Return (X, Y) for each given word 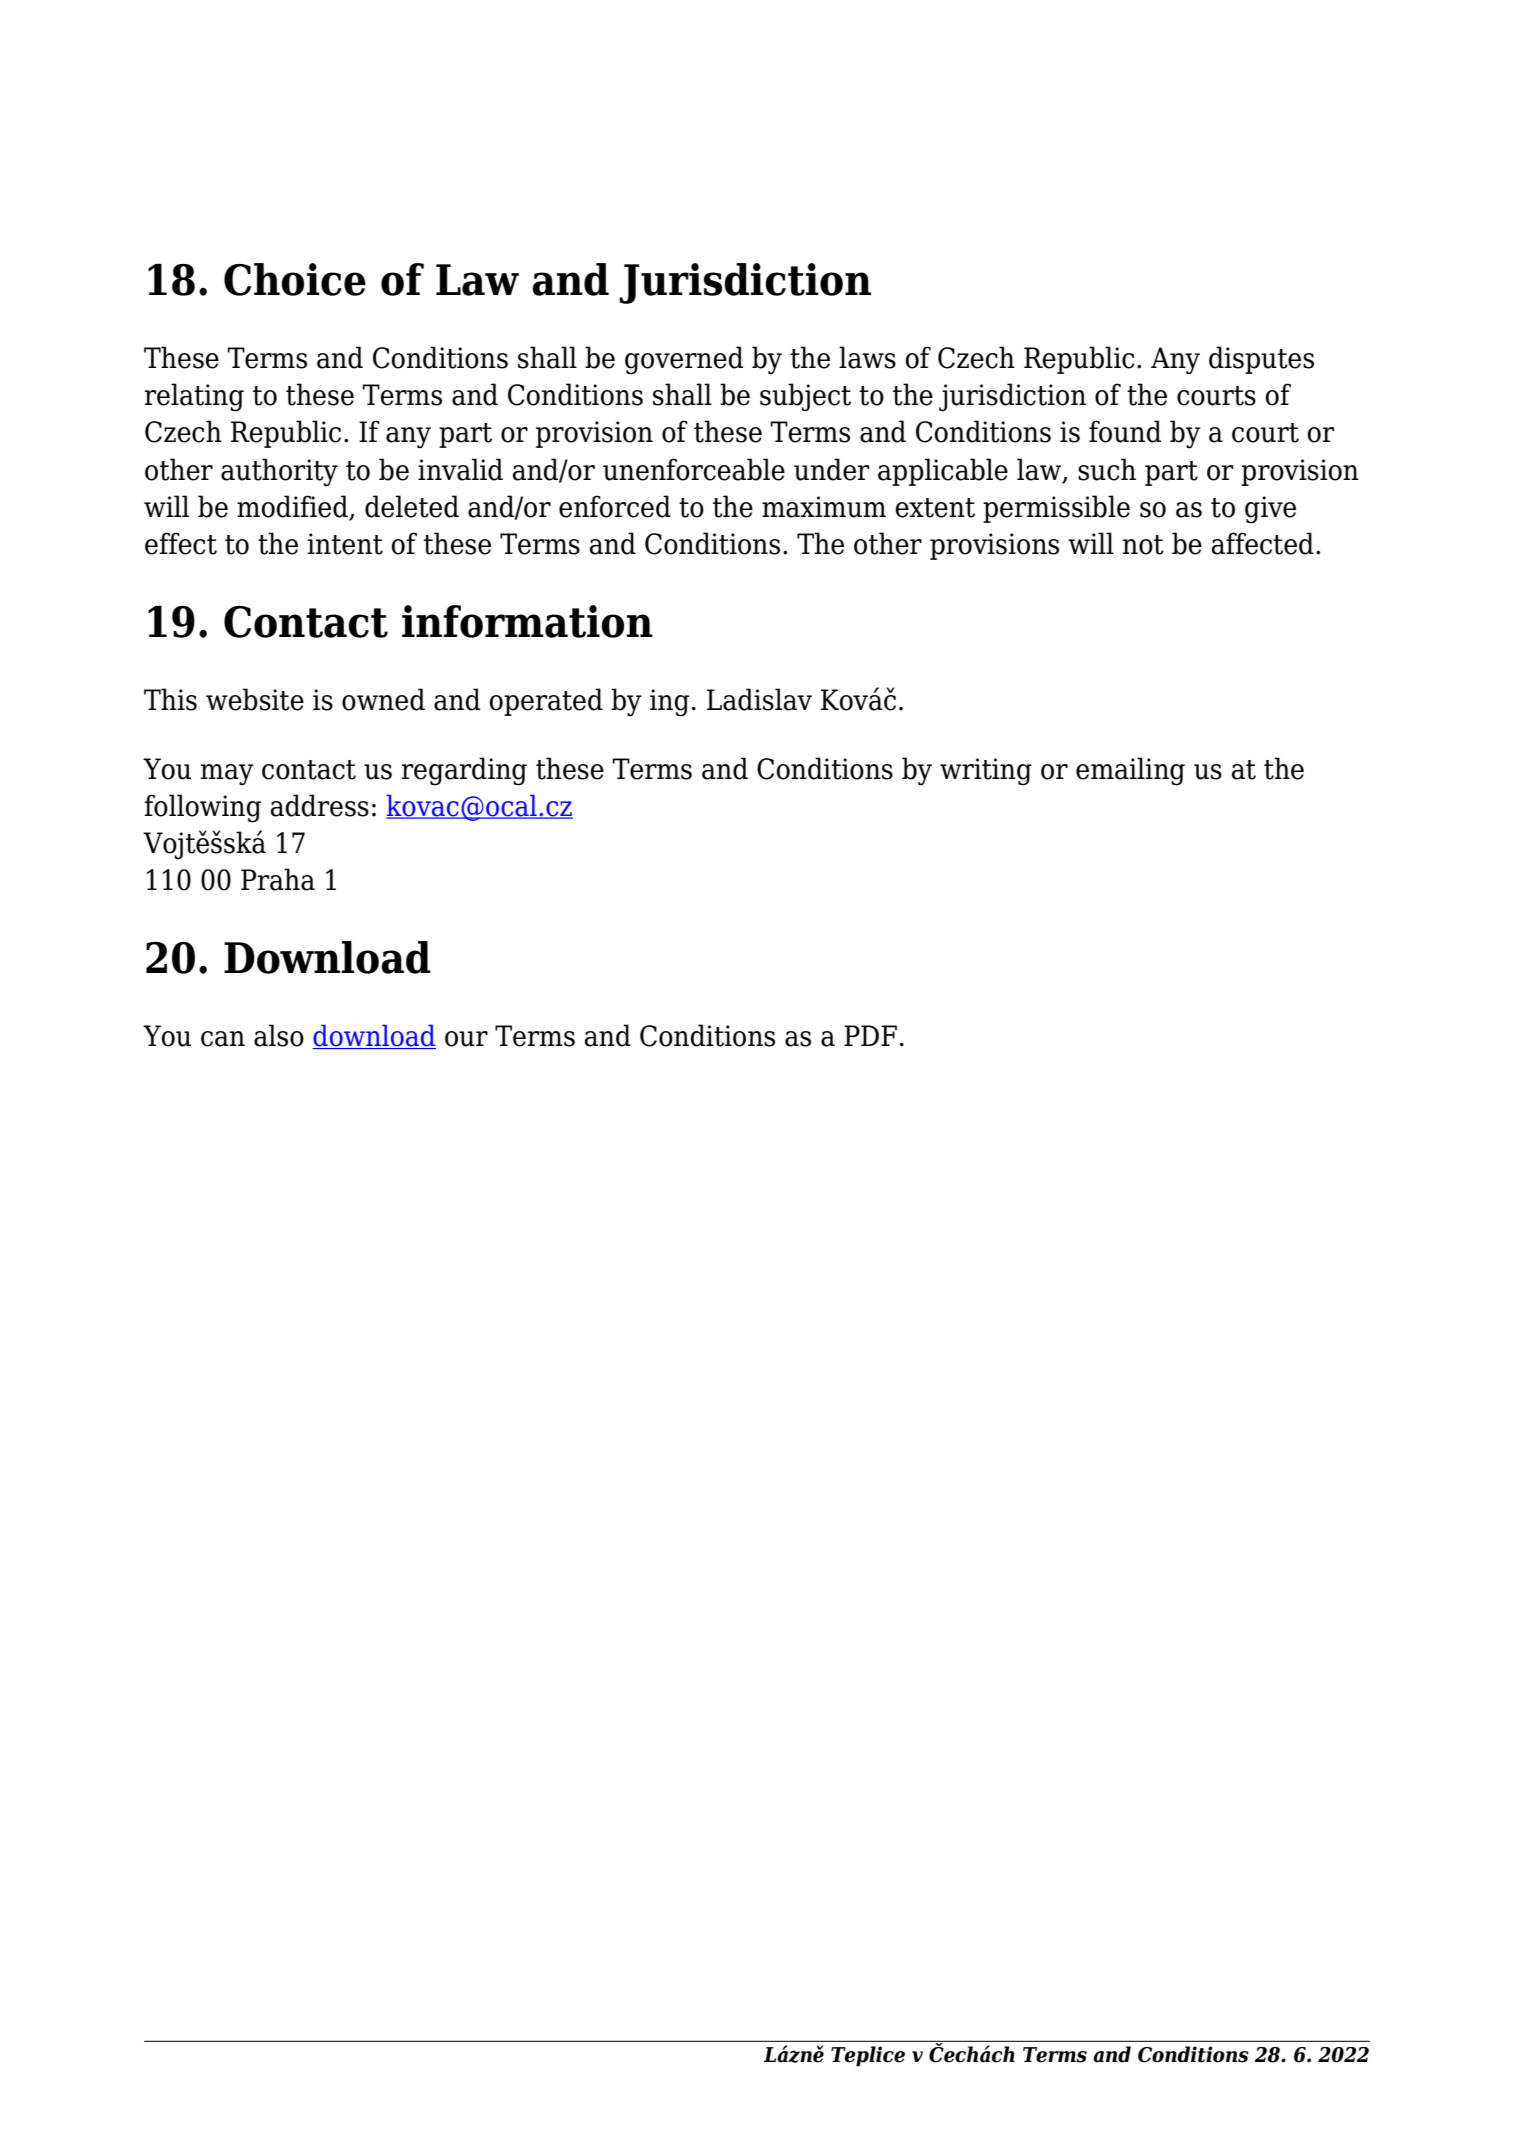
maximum (824, 507)
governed (684, 360)
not (1143, 545)
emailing (1130, 771)
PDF (870, 1035)
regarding (464, 771)
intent (345, 544)
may (227, 775)
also (279, 1035)
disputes (1261, 360)
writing (986, 772)
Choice (295, 279)
